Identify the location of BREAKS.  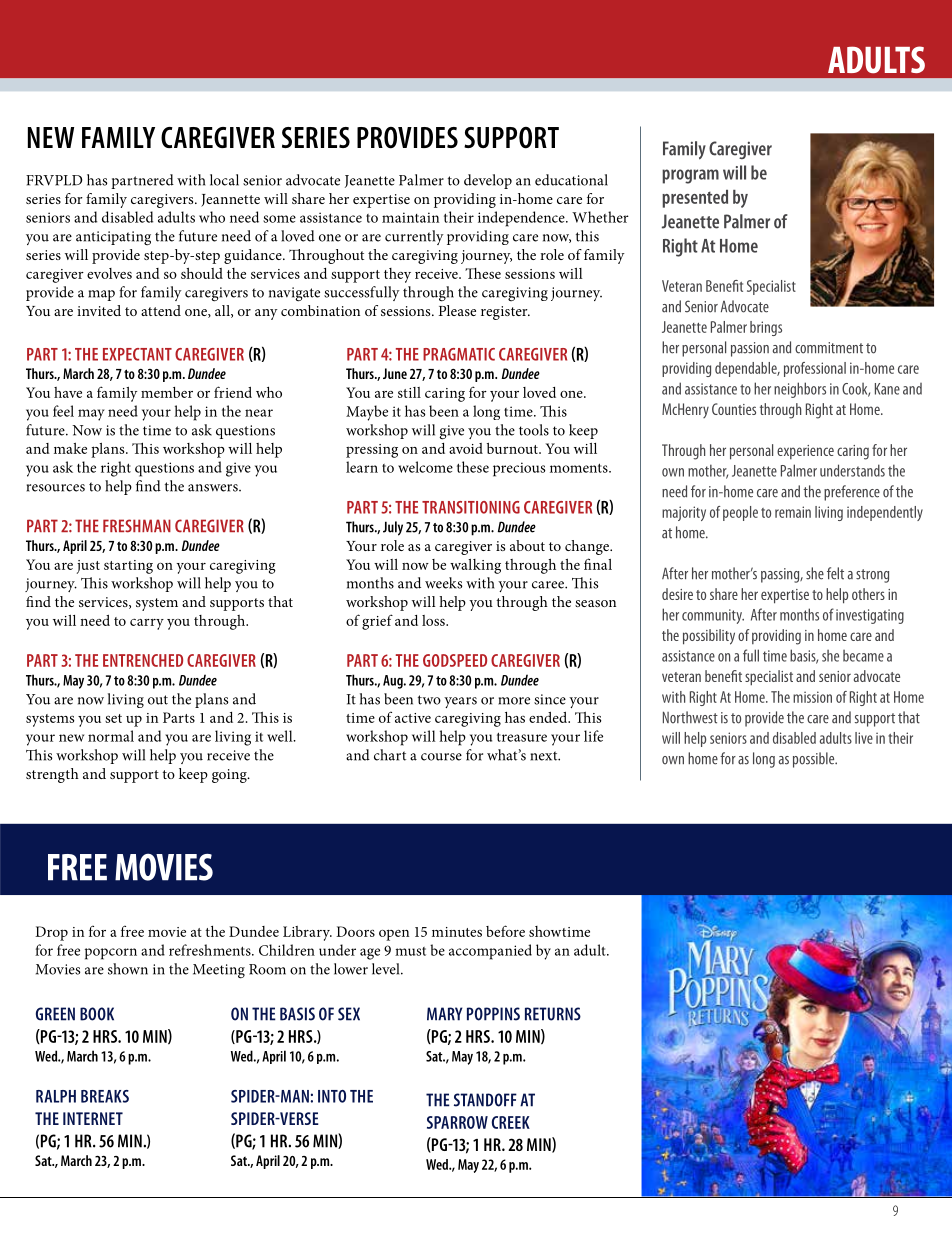
(105, 1096).
